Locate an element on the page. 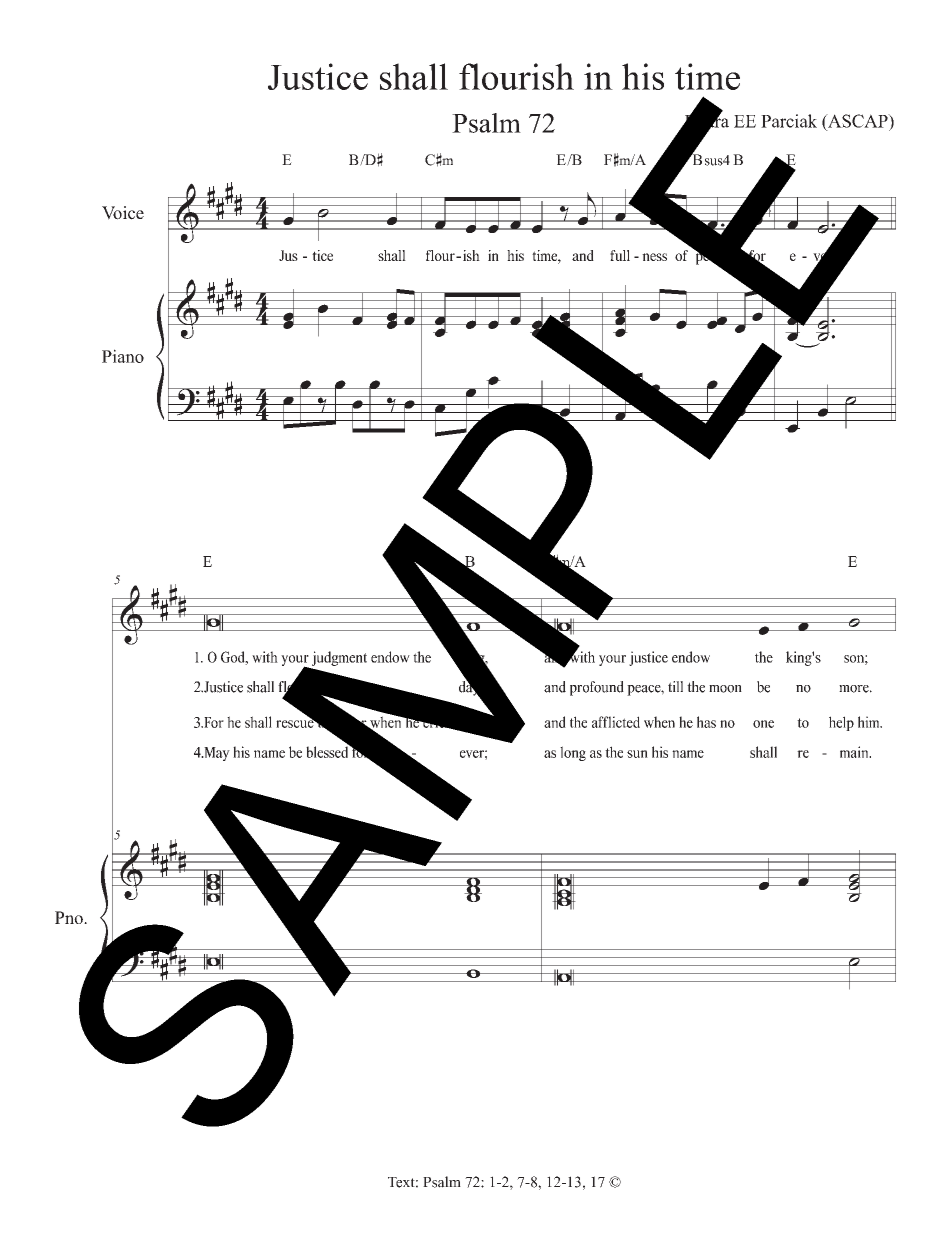 The height and width of the image is (1233, 952). till is located at coordinates (675, 686).
